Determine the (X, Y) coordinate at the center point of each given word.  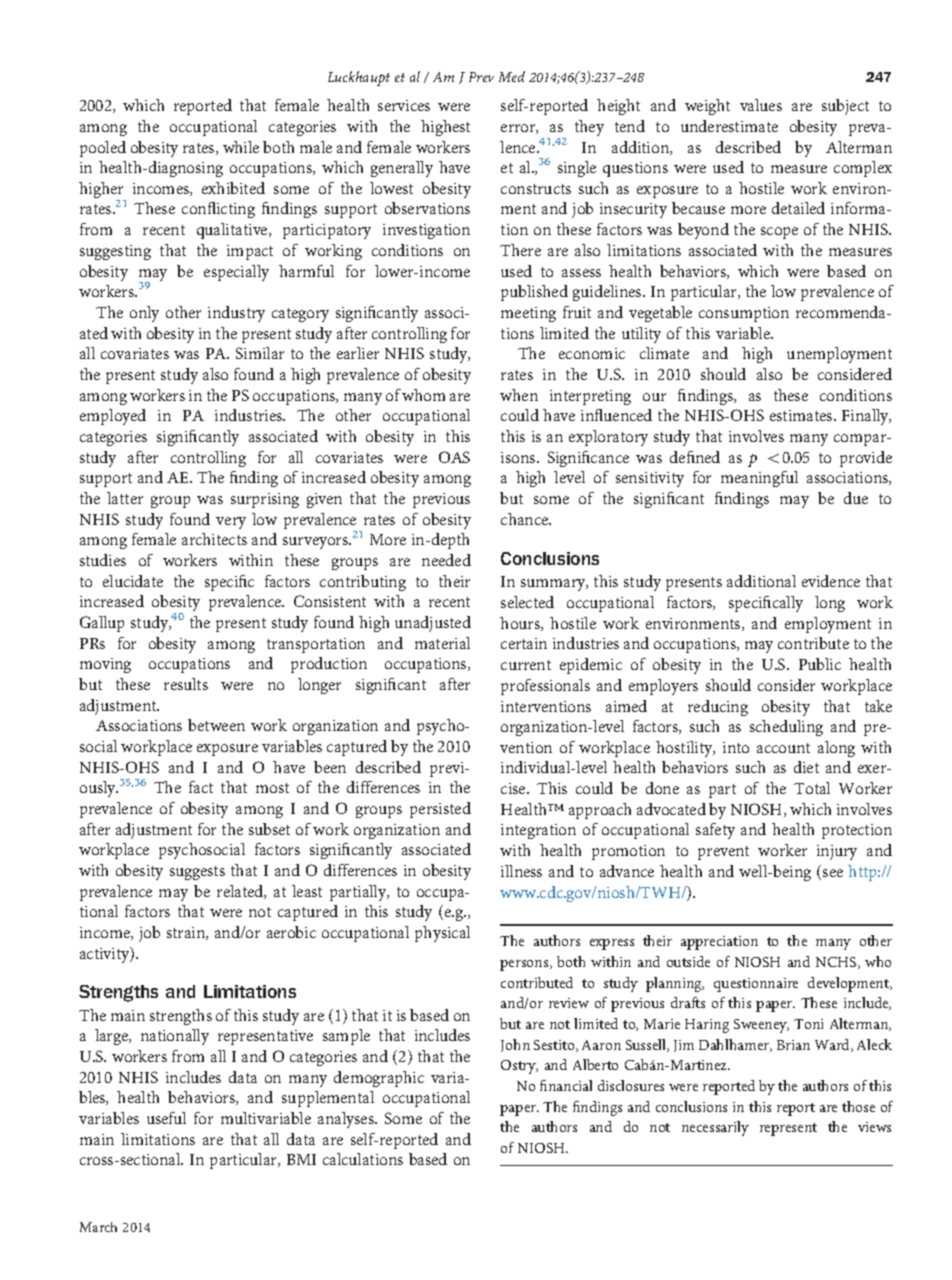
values (761, 105)
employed (113, 417)
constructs (536, 189)
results (186, 684)
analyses (347, 1120)
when (519, 395)
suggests (197, 873)
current (526, 665)
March (98, 1227)
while (241, 147)
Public (820, 664)
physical (442, 934)
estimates (802, 415)
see (833, 873)
